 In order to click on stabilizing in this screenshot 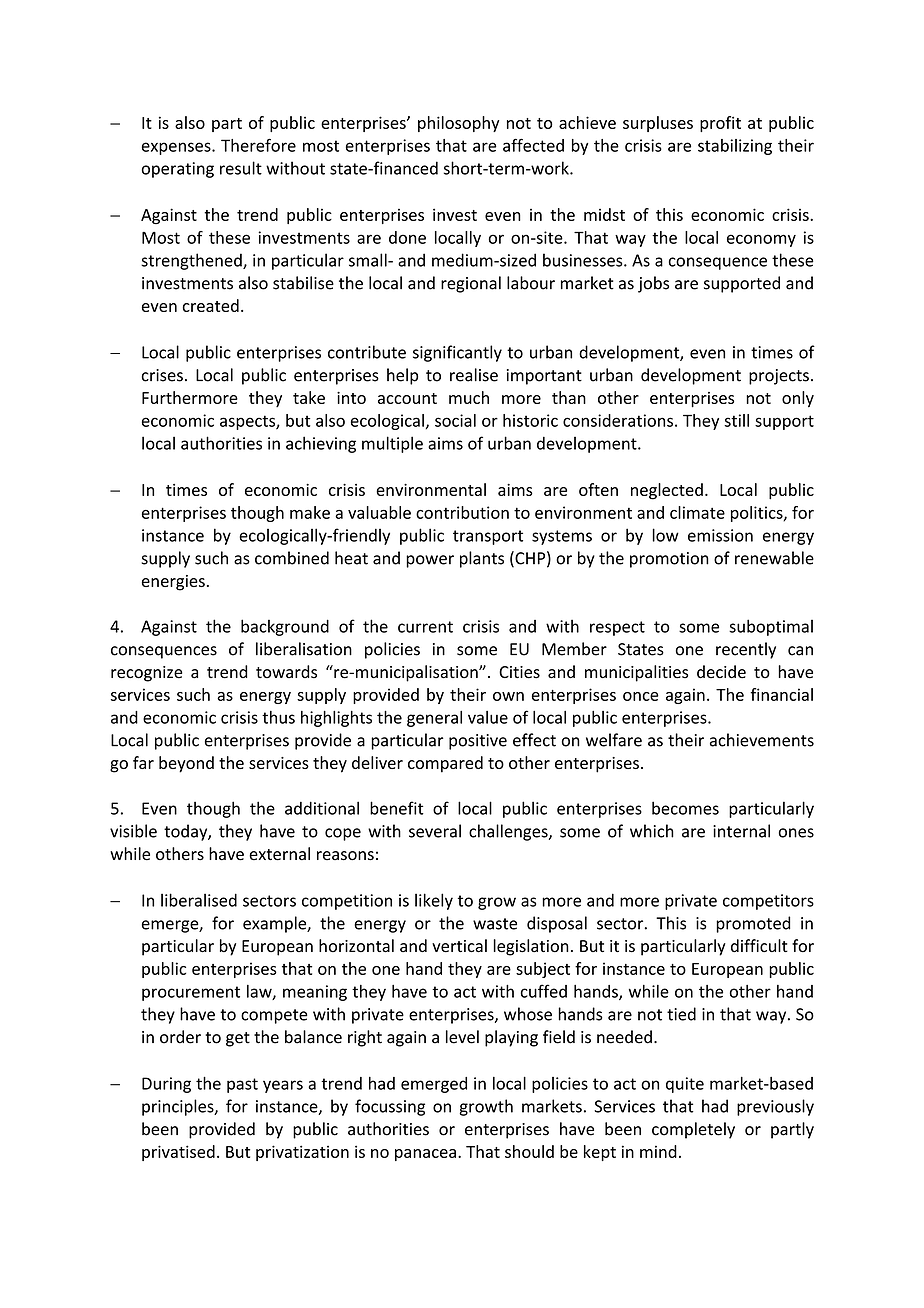, I will do `click(735, 147)`.
